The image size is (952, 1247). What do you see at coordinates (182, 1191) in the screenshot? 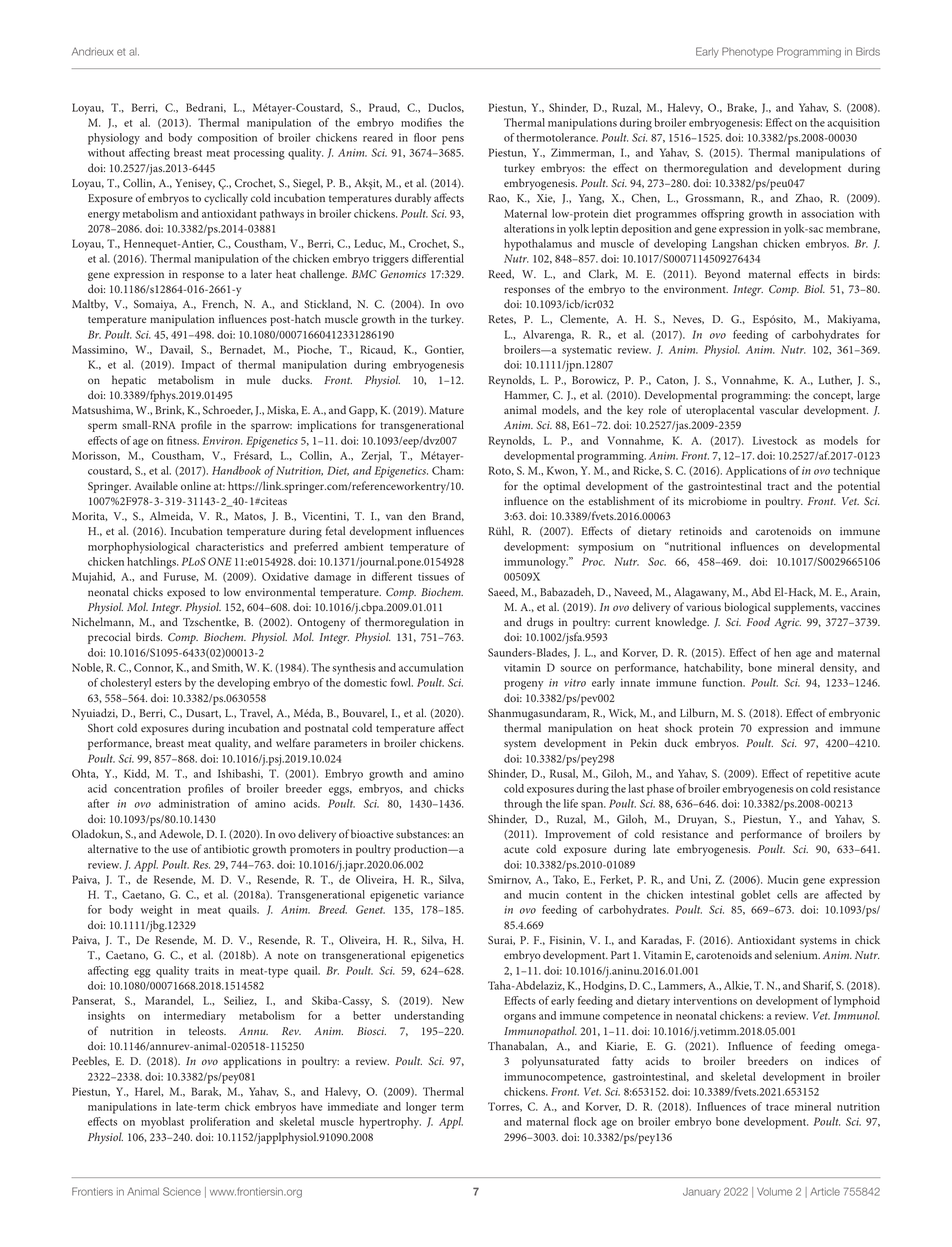
I see `Science` at bounding box center [182, 1191].
